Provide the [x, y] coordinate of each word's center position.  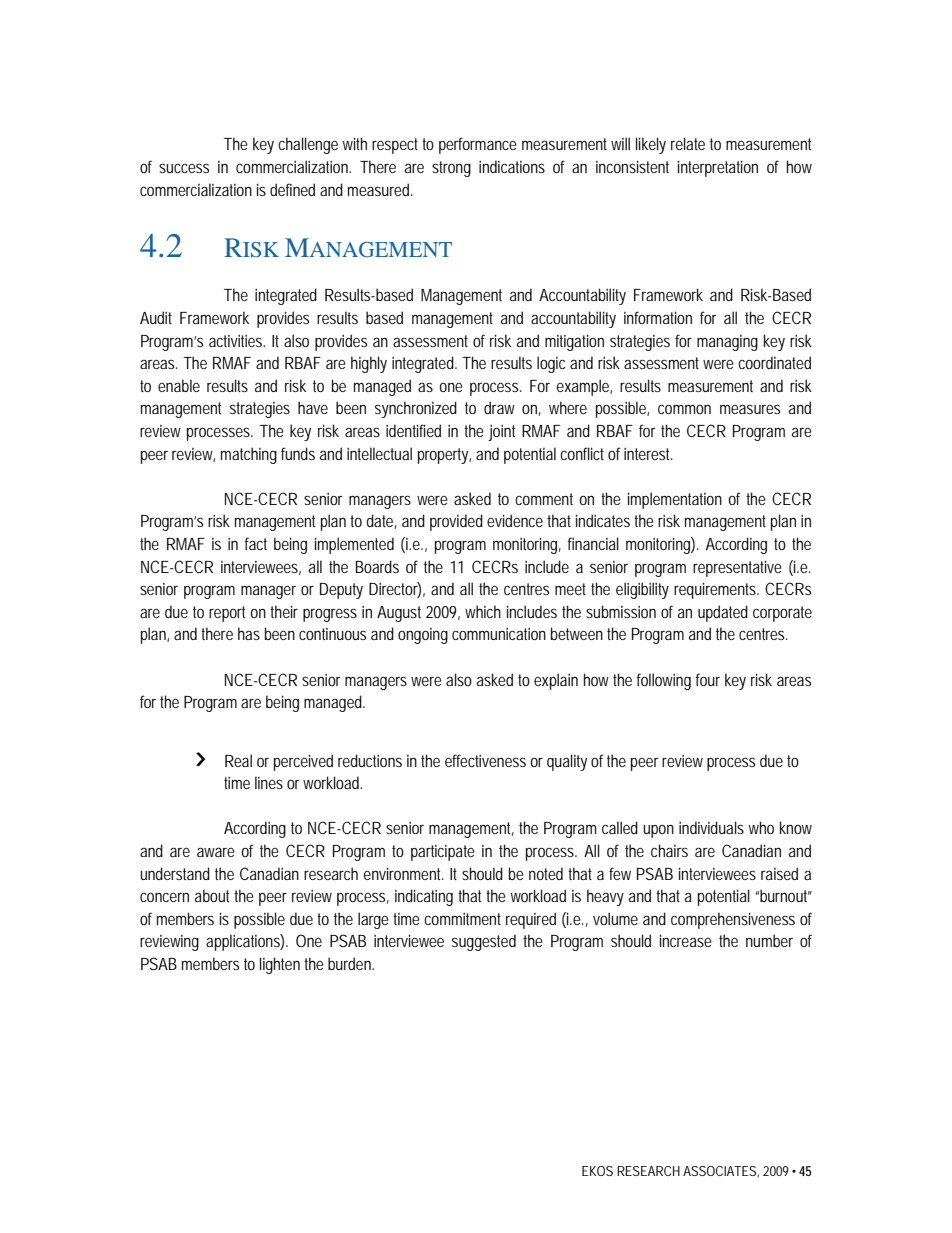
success [184, 168]
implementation [675, 500]
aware [216, 852]
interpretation [718, 168]
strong [451, 169]
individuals [711, 827]
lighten [280, 965]
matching [249, 455]
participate [443, 853]
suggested [484, 942]
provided [456, 522]
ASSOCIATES [719, 1171]
